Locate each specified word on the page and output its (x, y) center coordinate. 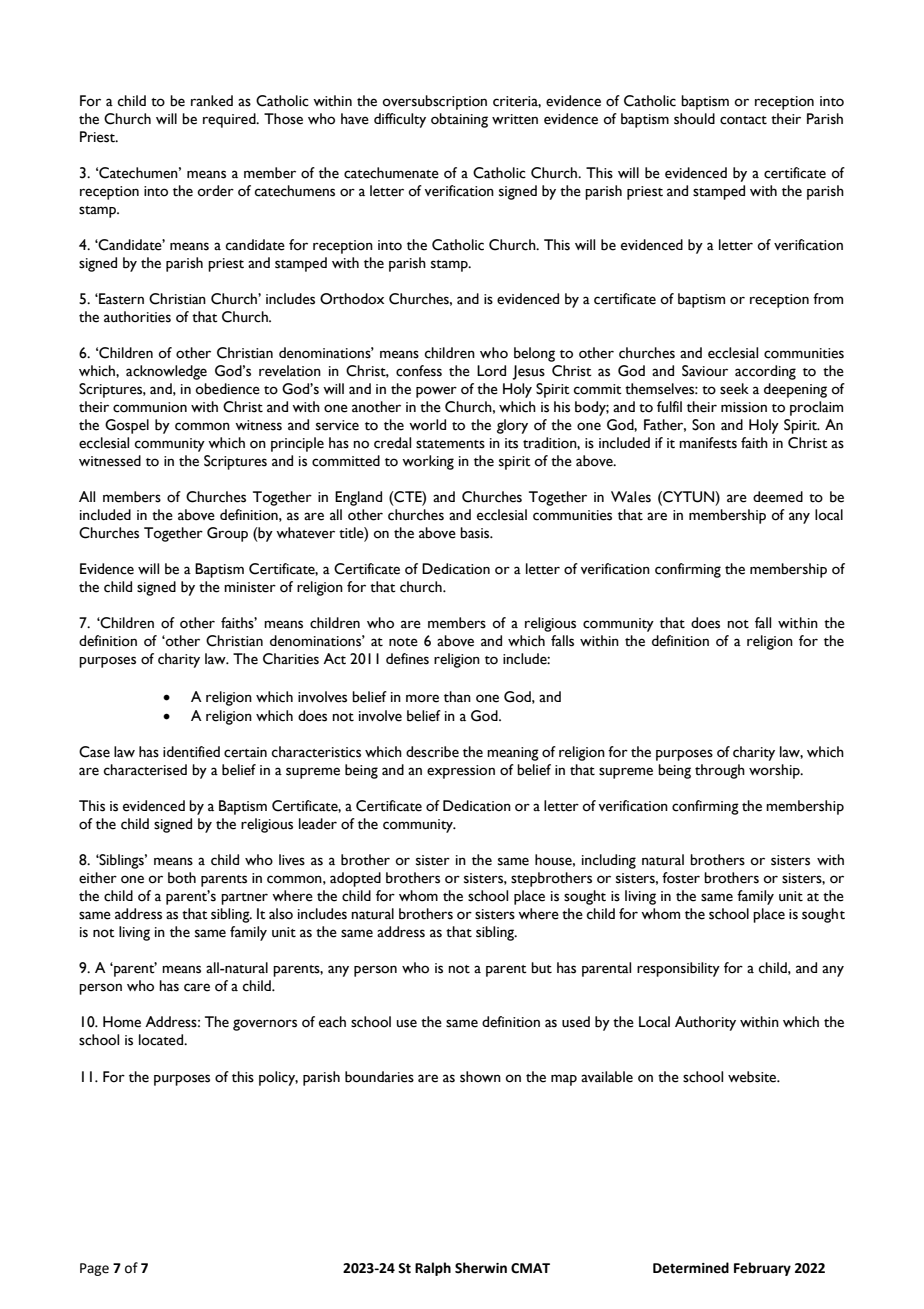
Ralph (433, 1269)
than (457, 697)
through (720, 771)
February (762, 1269)
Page (94, 1269)
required (230, 120)
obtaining (459, 120)
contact (743, 120)
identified (191, 752)
